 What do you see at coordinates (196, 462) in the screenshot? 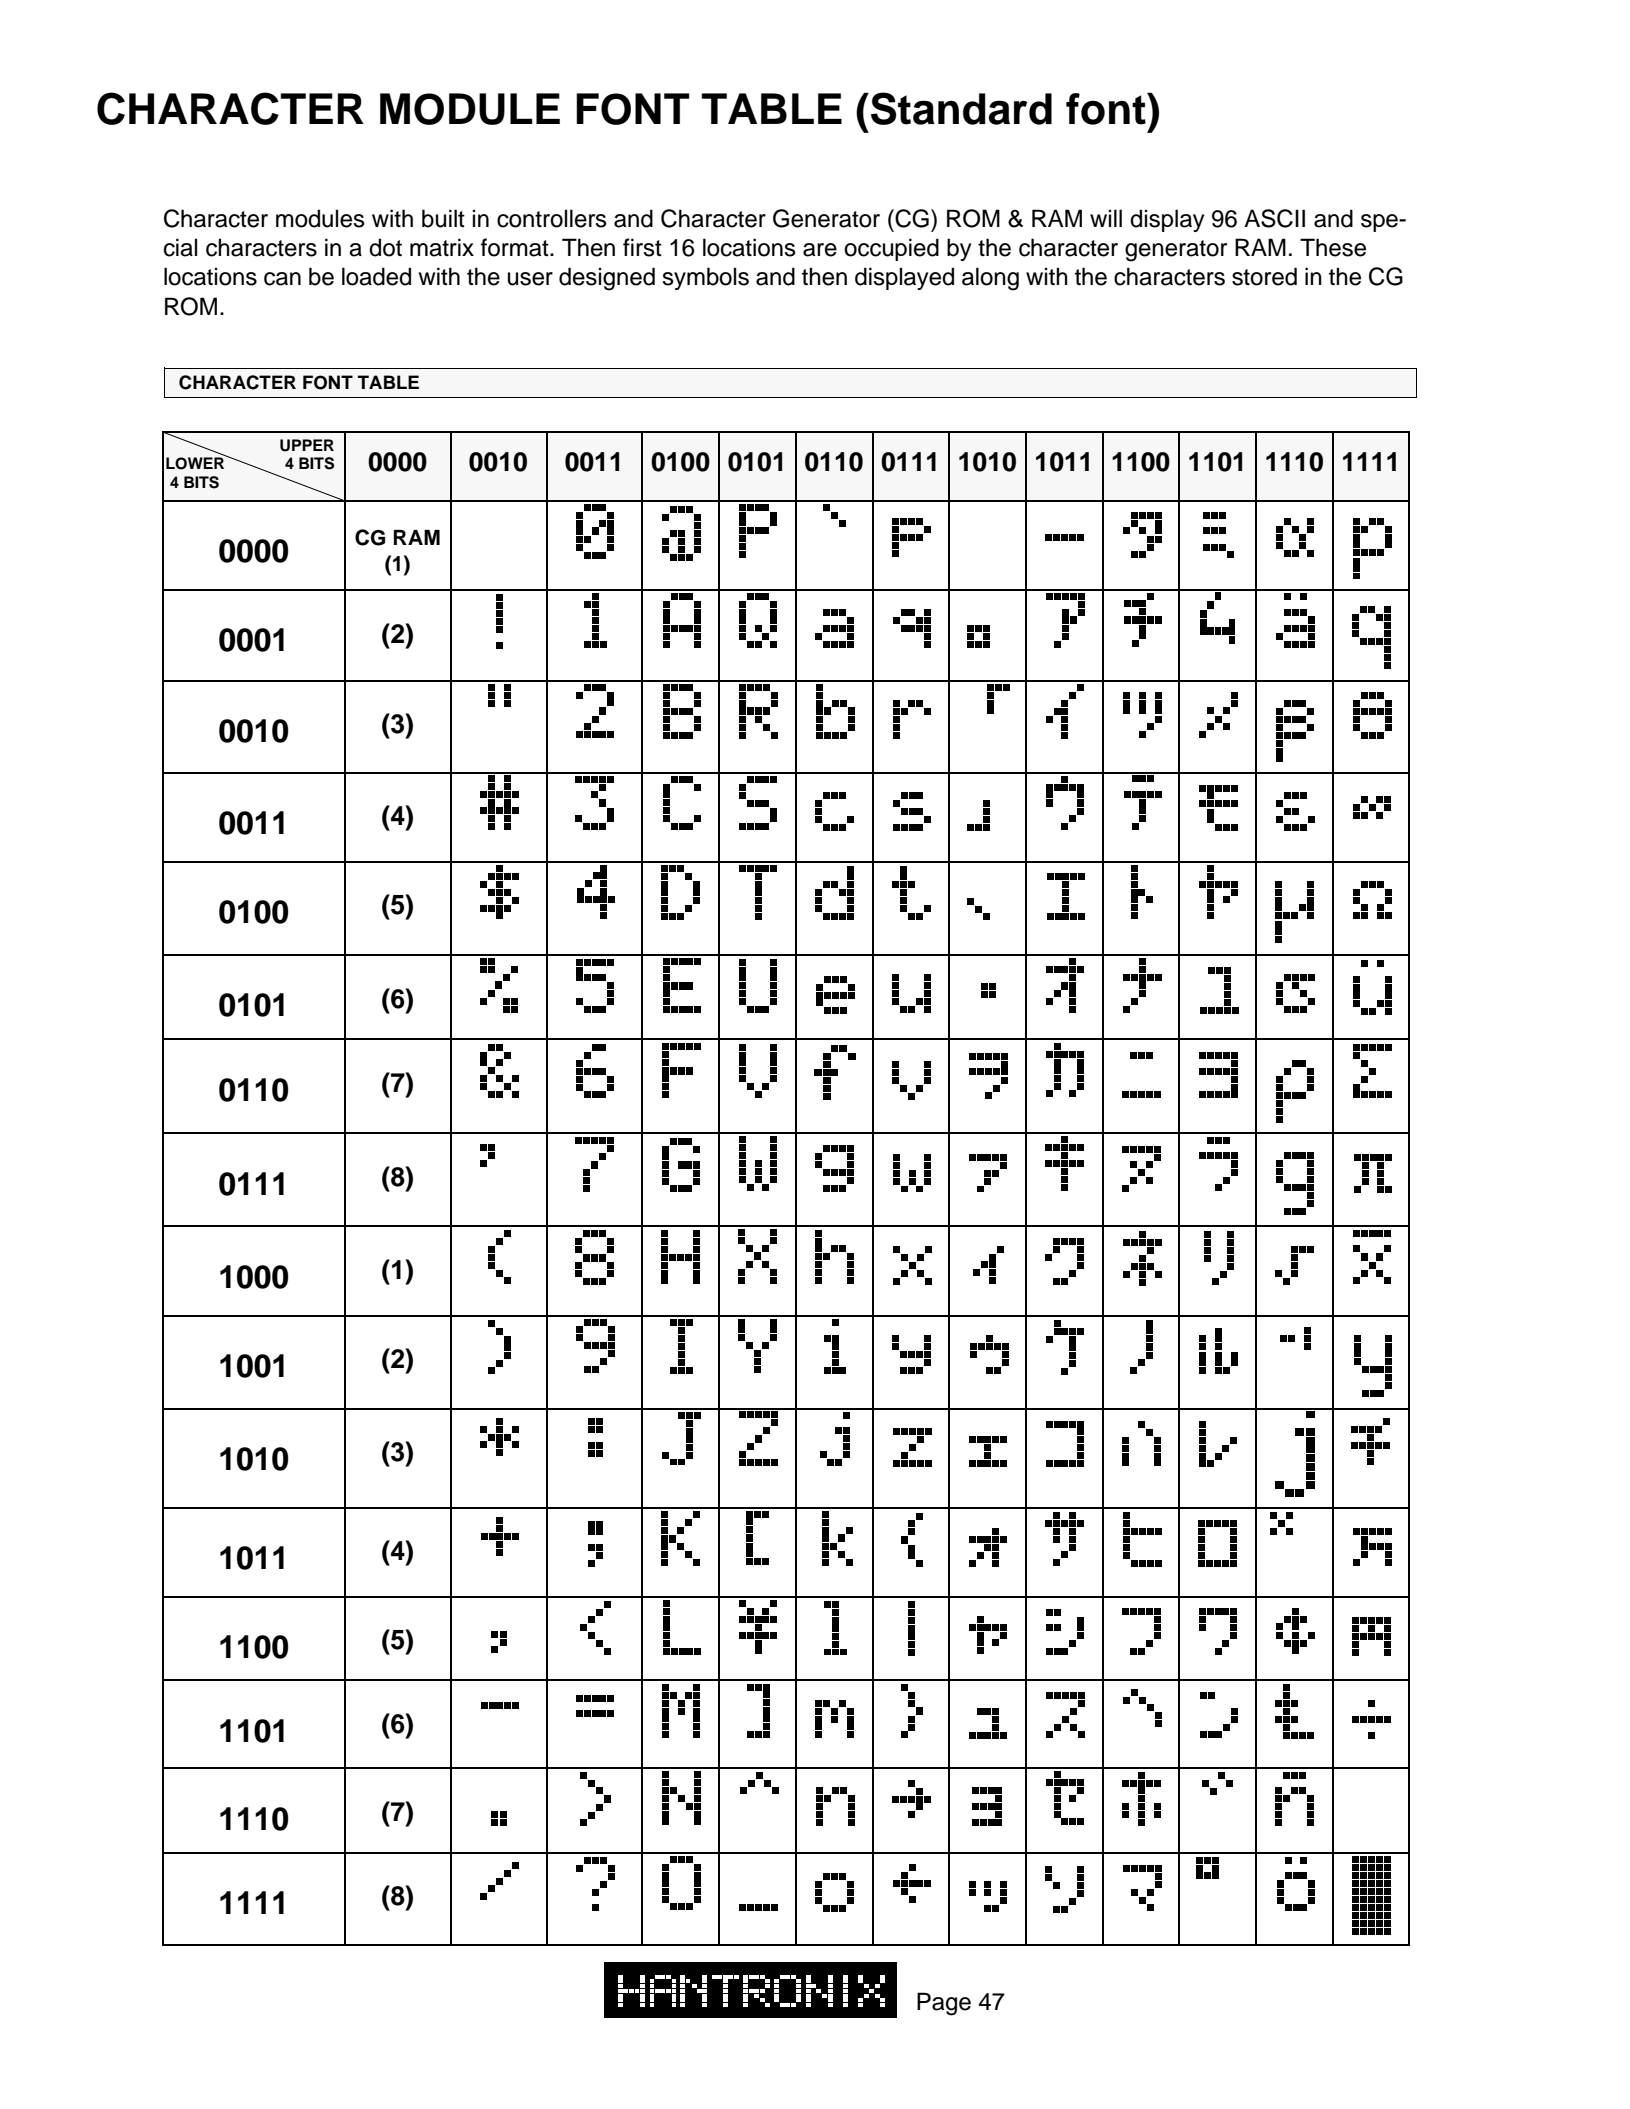
I see `LOWER` at bounding box center [196, 462].
